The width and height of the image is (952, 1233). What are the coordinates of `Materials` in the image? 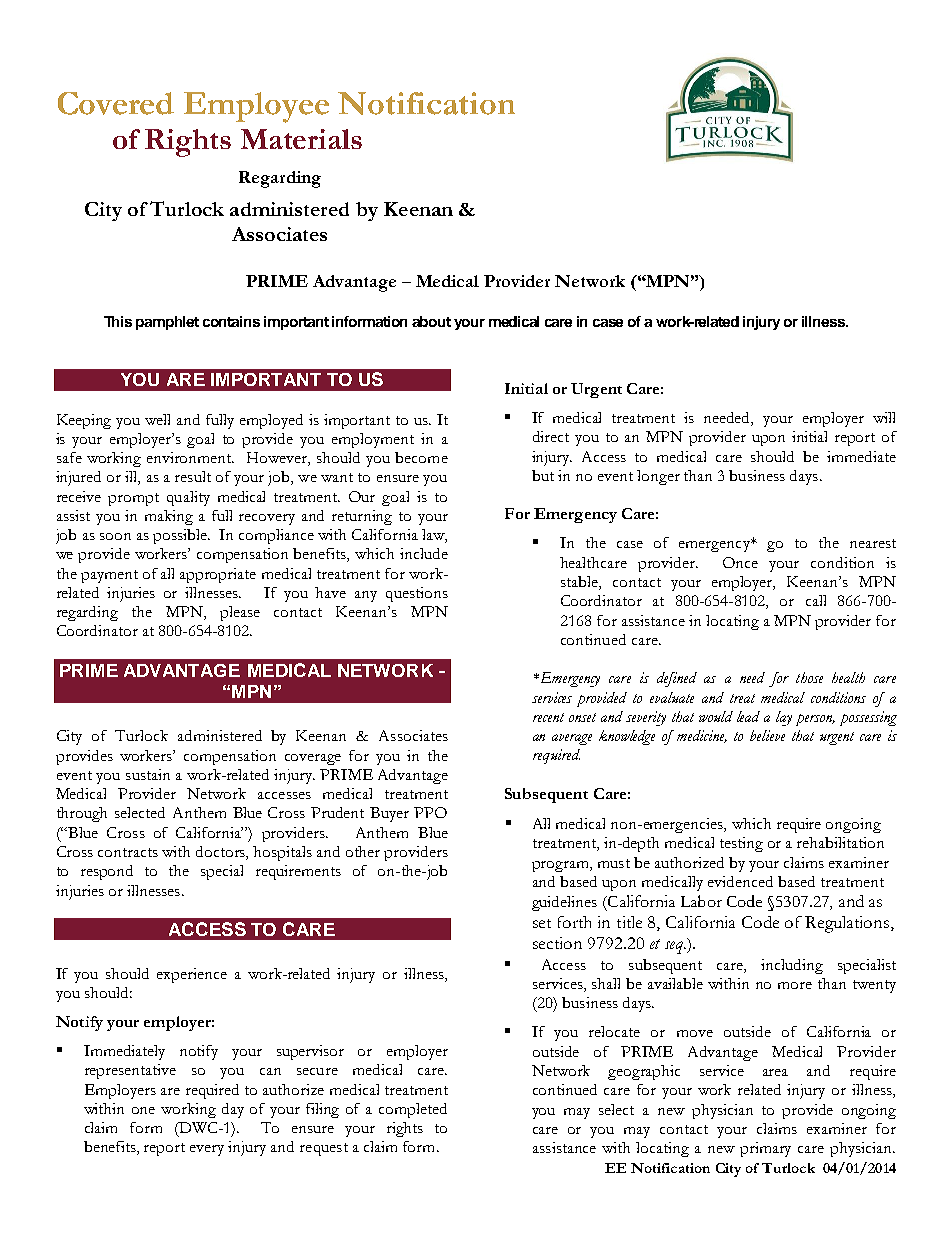 It's located at (301, 139).
